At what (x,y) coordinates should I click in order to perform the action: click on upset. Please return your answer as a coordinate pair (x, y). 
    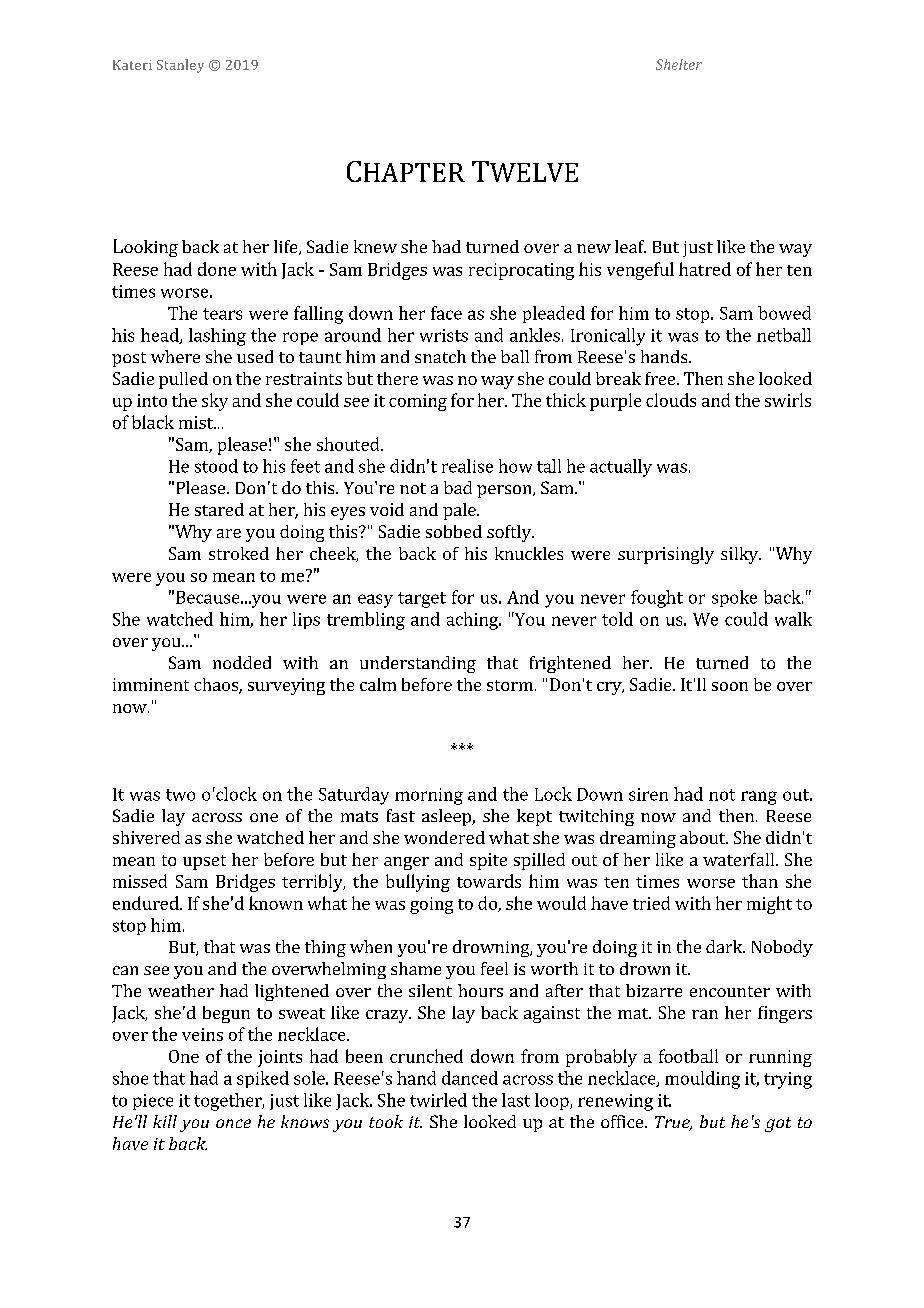
    Looking at the image, I should click on (204, 862).
